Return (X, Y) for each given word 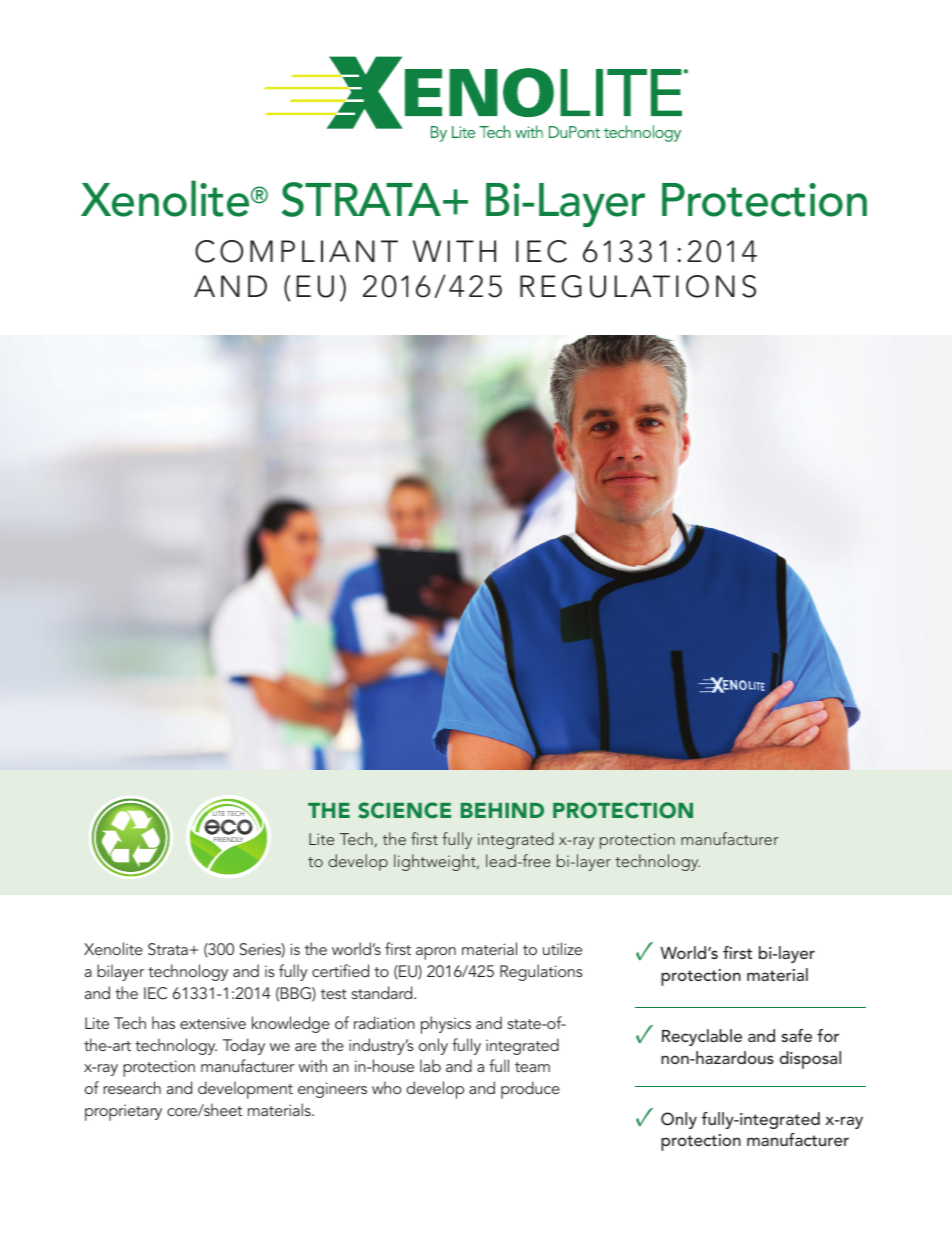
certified (340, 970)
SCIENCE (404, 810)
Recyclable (702, 1037)
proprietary (123, 1112)
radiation (384, 1022)
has (163, 1022)
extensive (213, 1023)
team (532, 1067)
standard (383, 992)
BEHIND (502, 810)
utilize (562, 948)
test (334, 994)
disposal (810, 1060)
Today (244, 1046)
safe (797, 1035)
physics (446, 1025)
